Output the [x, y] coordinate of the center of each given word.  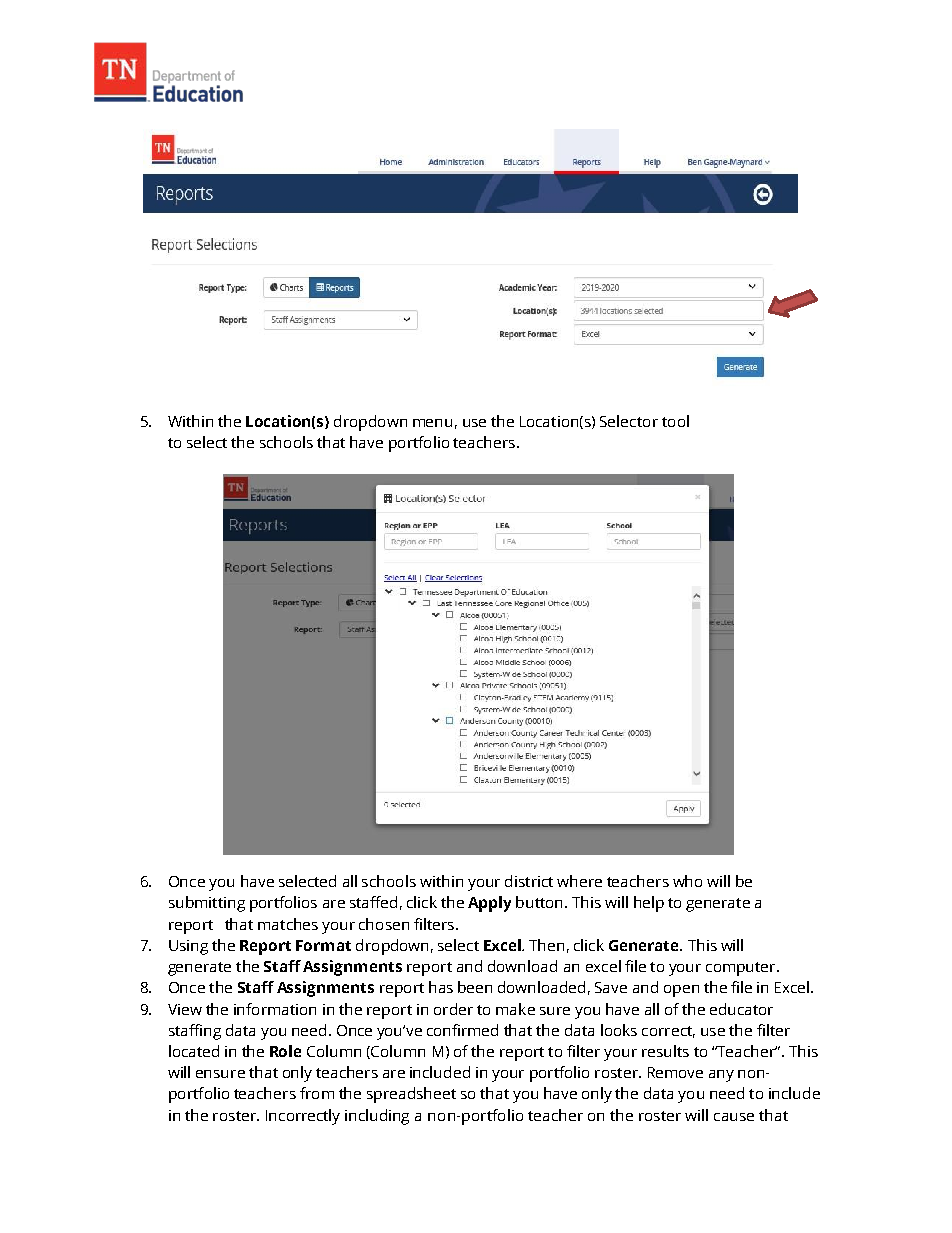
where [579, 881]
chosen [384, 924]
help [649, 904]
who [687, 881]
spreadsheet [411, 1095]
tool [675, 421]
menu [432, 423]
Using [188, 947]
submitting [207, 904]
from [317, 1093]
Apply [489, 904]
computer [742, 969]
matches [288, 924]
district [529, 881]
